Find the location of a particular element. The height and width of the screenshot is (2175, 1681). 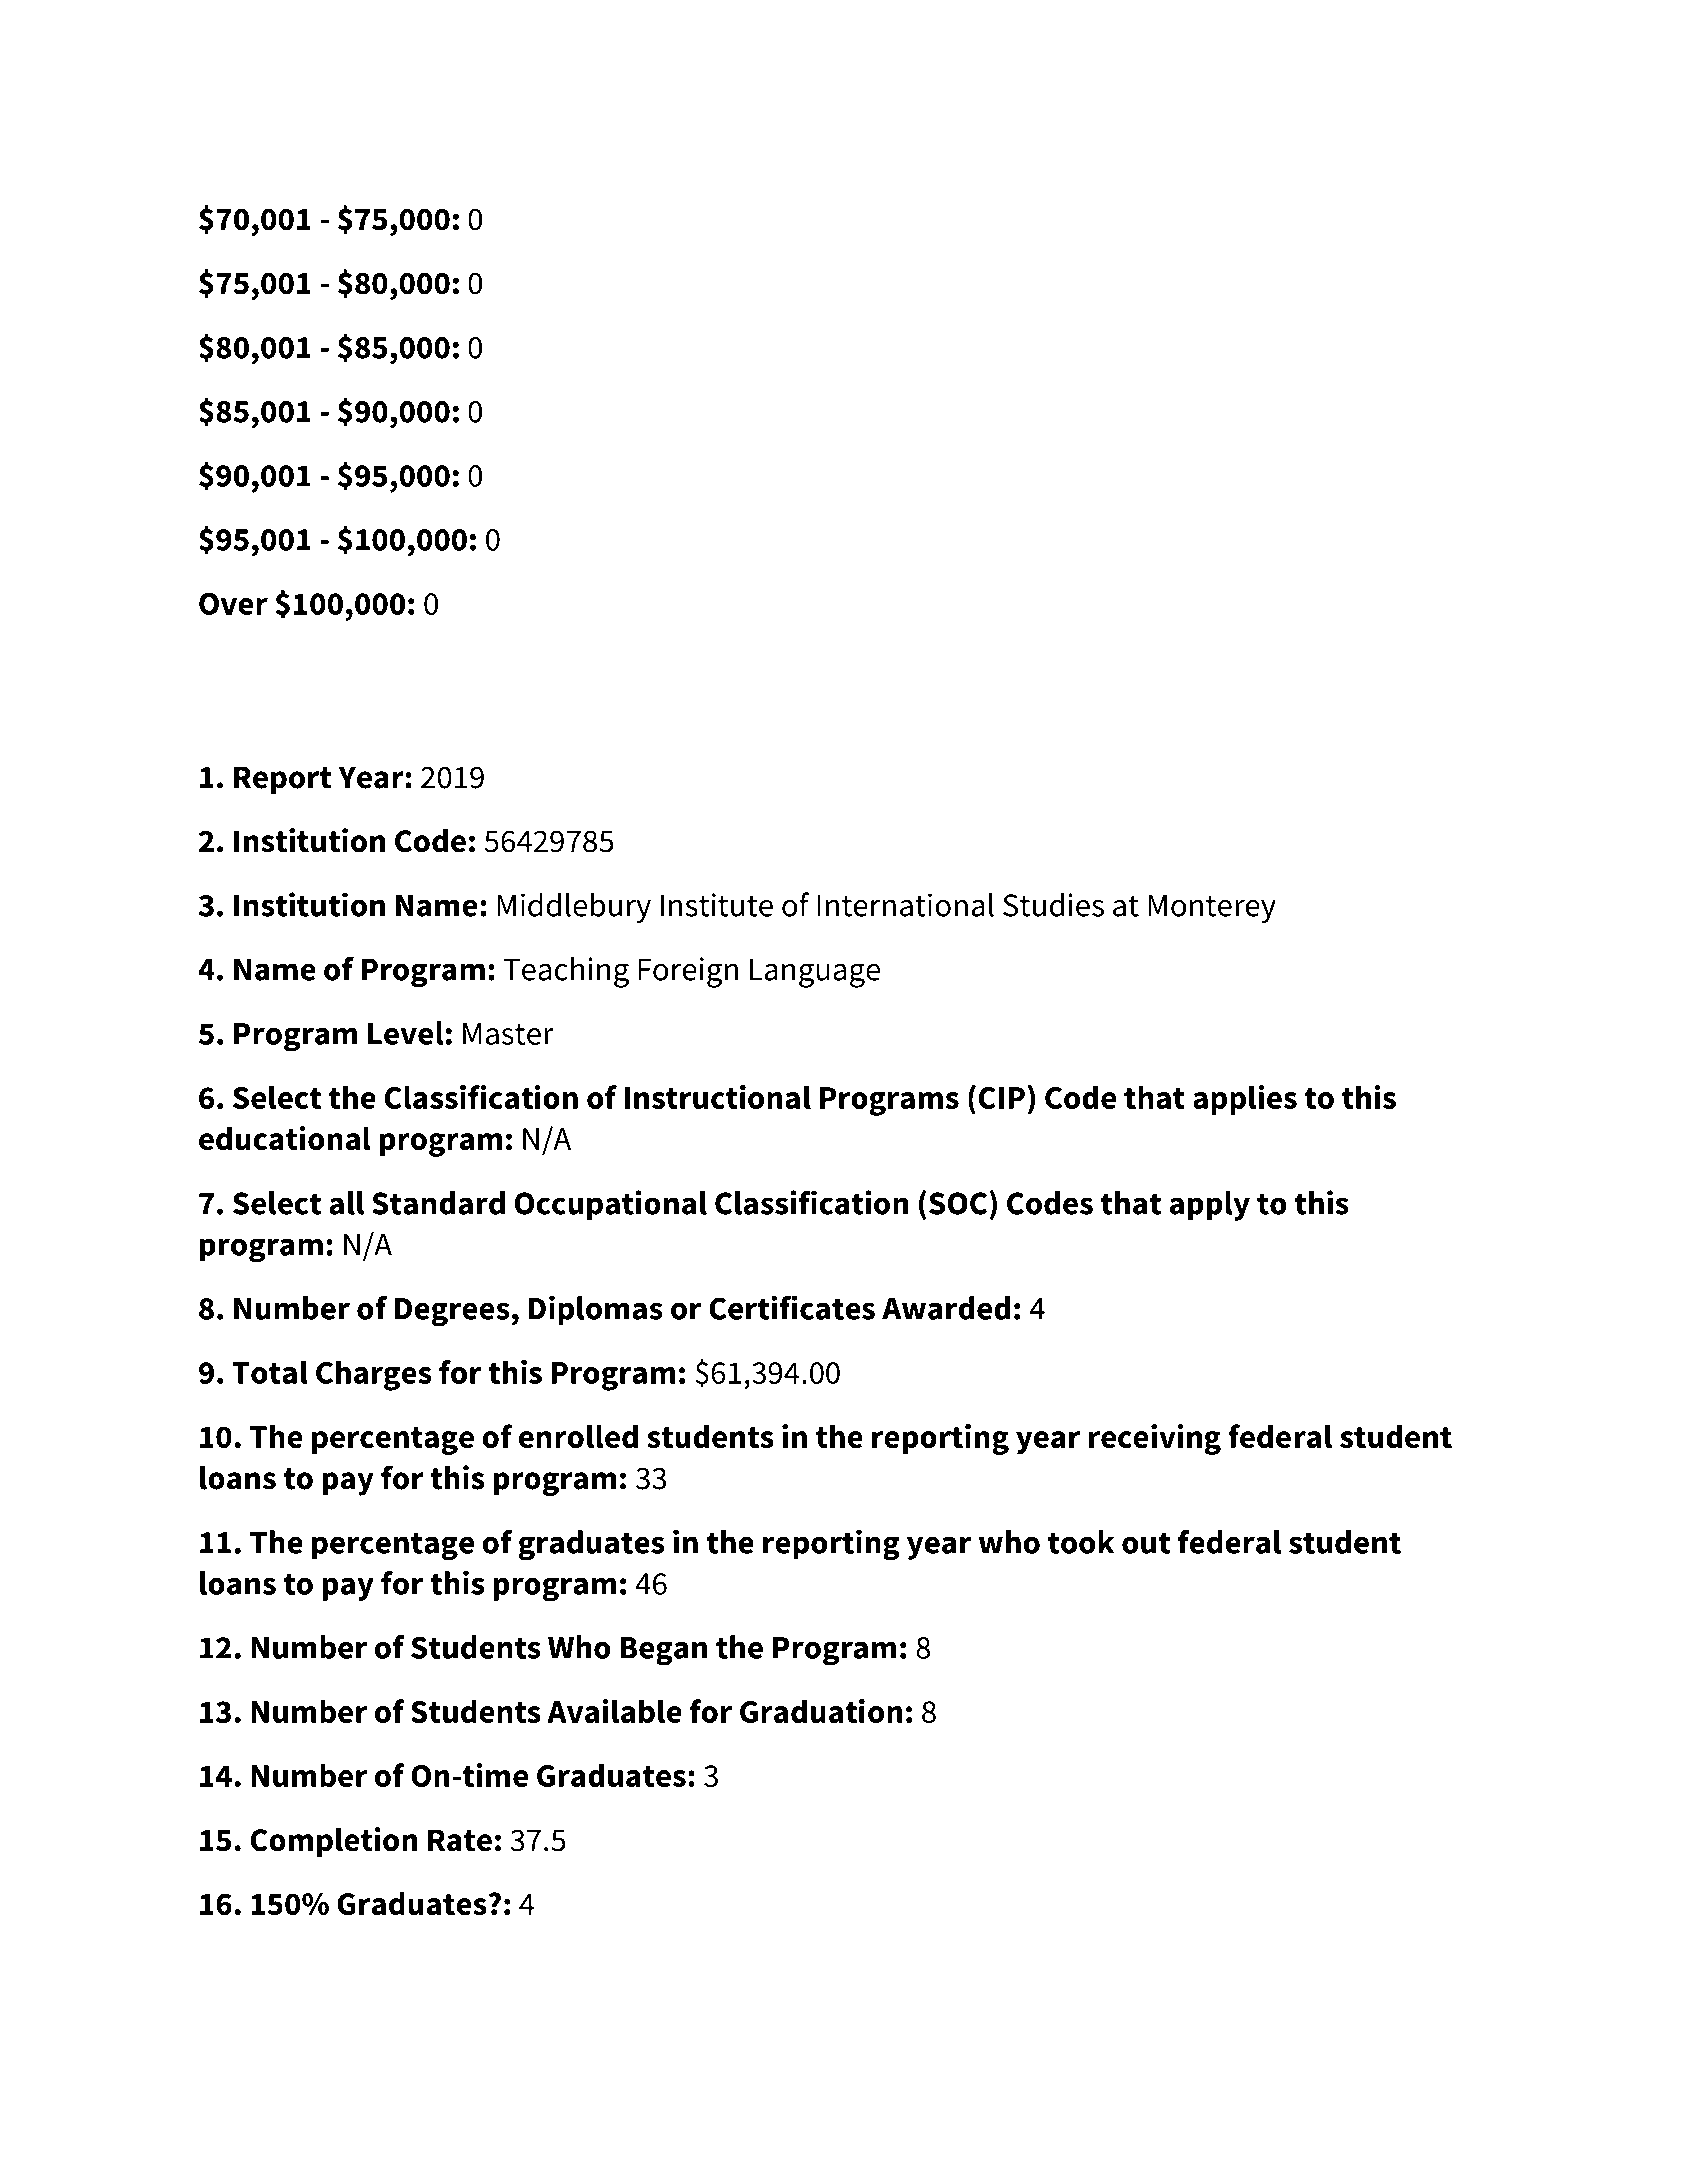

all is located at coordinates (346, 1203).
